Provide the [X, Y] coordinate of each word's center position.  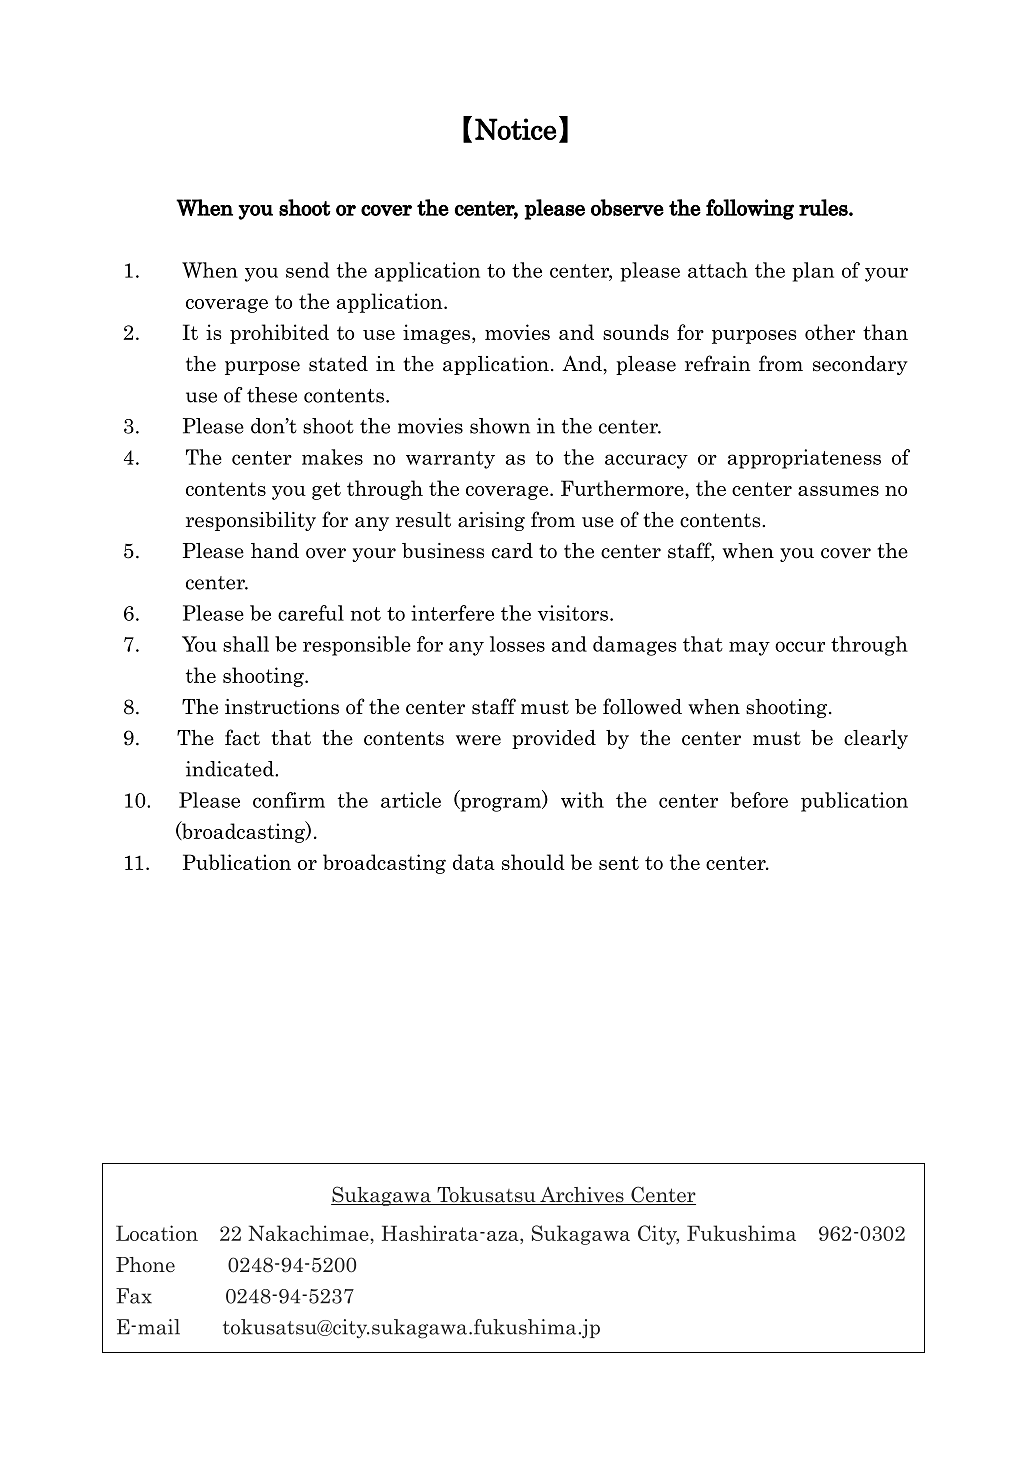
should [533, 862]
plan [813, 272]
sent [619, 863]
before [759, 800]
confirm [289, 800]
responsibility [251, 521]
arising [491, 521]
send [307, 270]
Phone [145, 1265]
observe [627, 207]
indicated [231, 769]
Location [157, 1233]
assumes [838, 491]
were [478, 740]
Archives [582, 1196]
